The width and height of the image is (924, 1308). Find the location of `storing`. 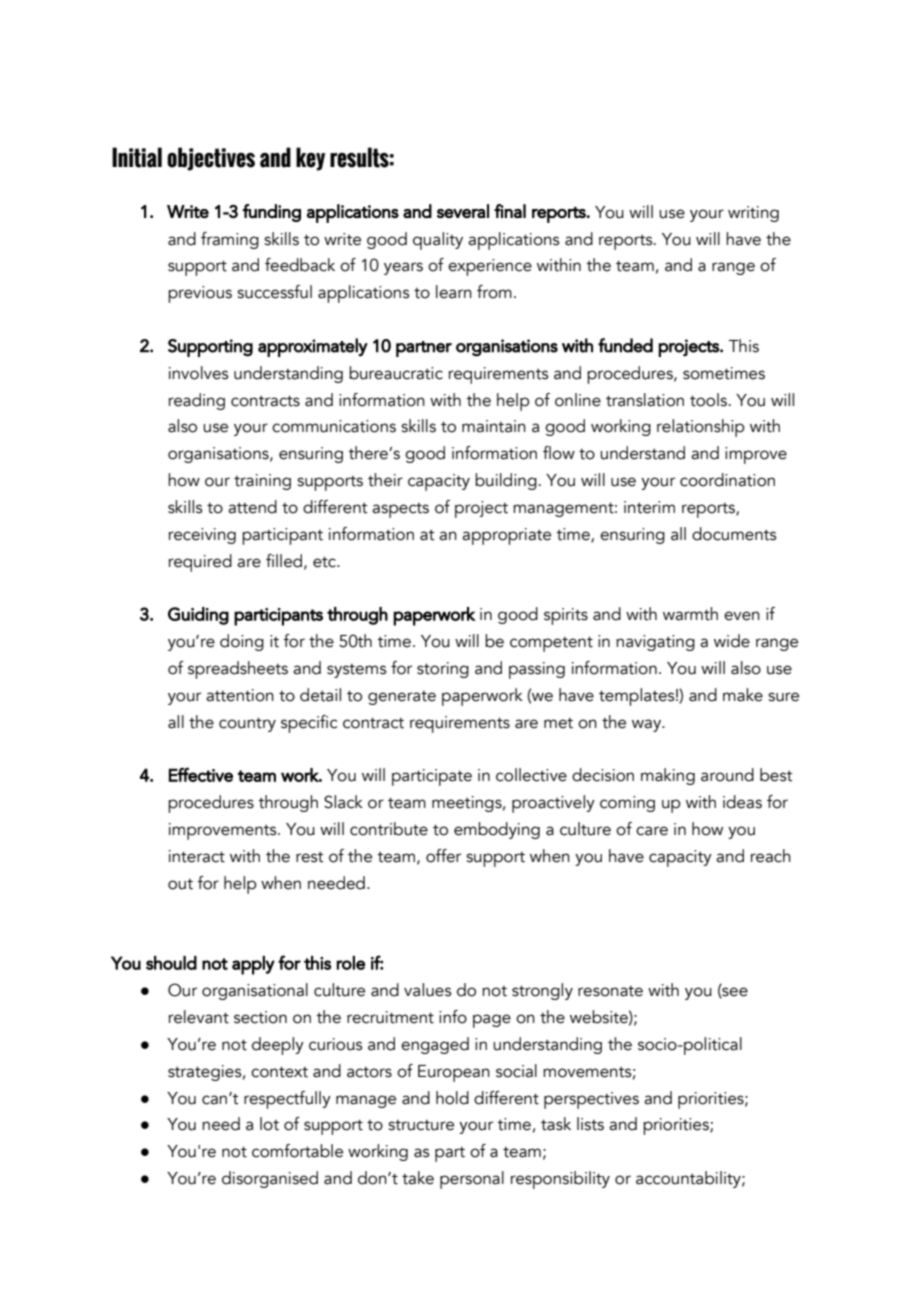

storing is located at coordinates (443, 670).
